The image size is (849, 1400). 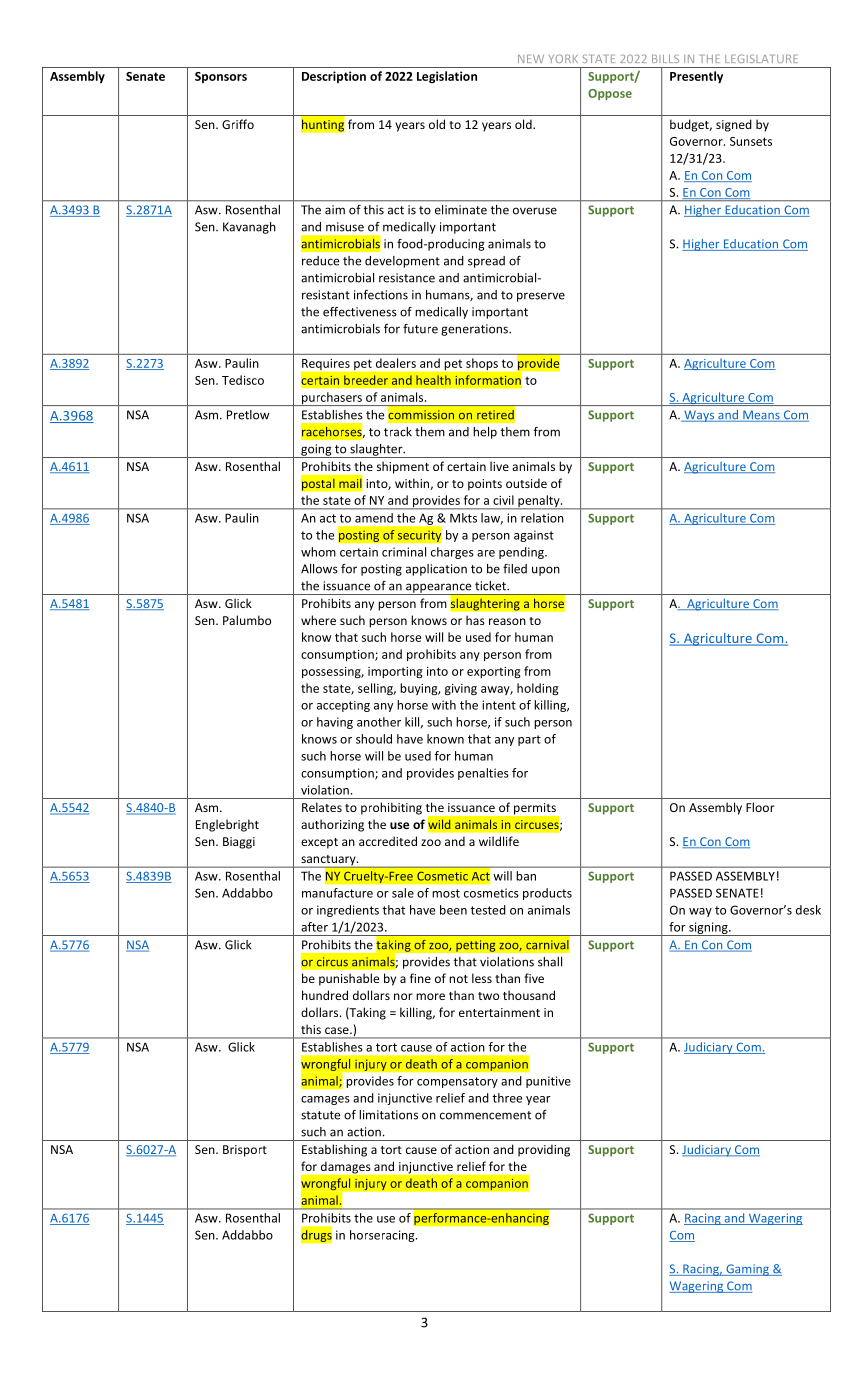 What do you see at coordinates (747, 1270) in the image?
I see `Gaming` at bounding box center [747, 1270].
